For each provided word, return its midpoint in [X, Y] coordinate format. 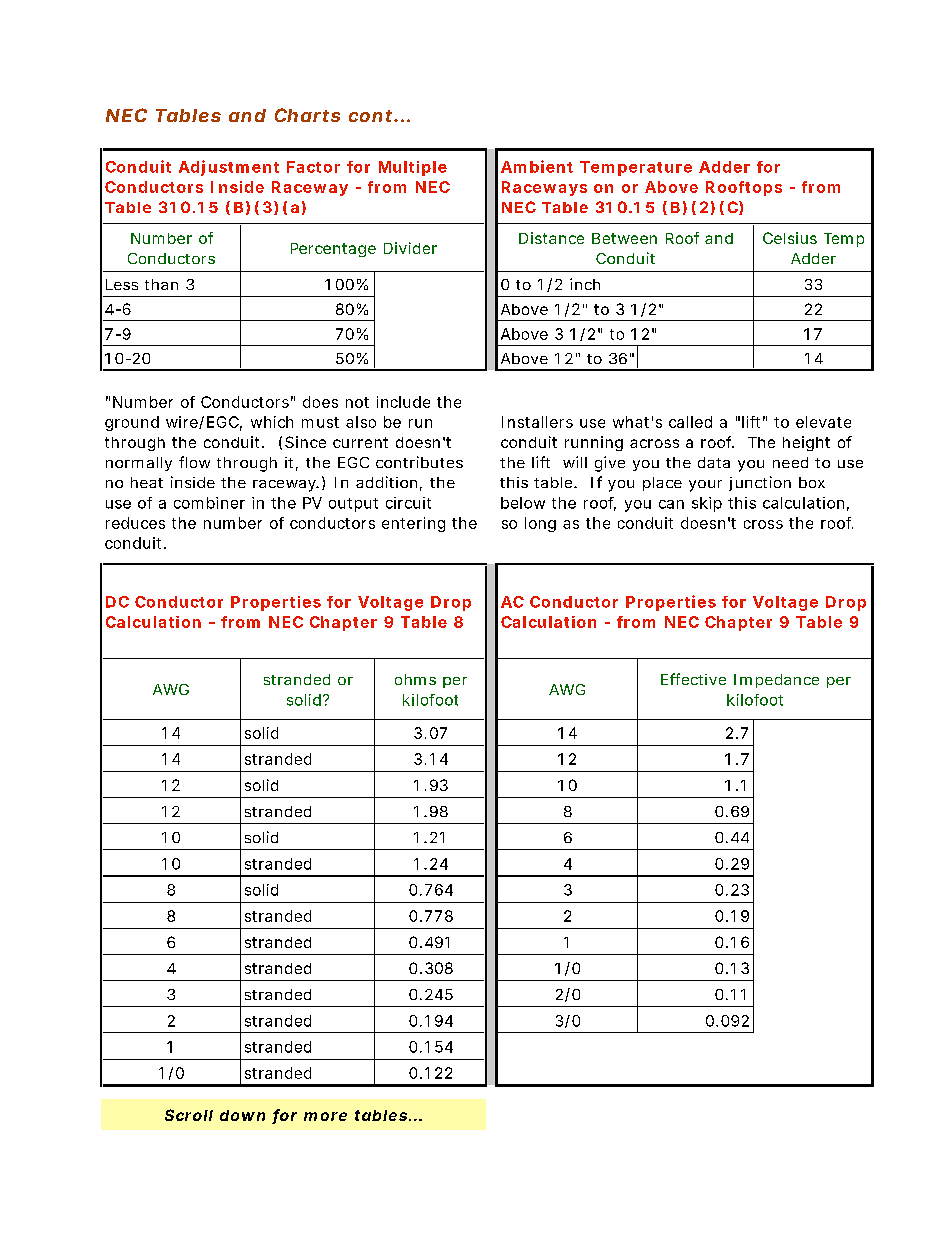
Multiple [413, 168]
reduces [135, 523]
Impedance [776, 681]
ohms [415, 679]
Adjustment [229, 168]
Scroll [189, 1115]
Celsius [790, 238]
